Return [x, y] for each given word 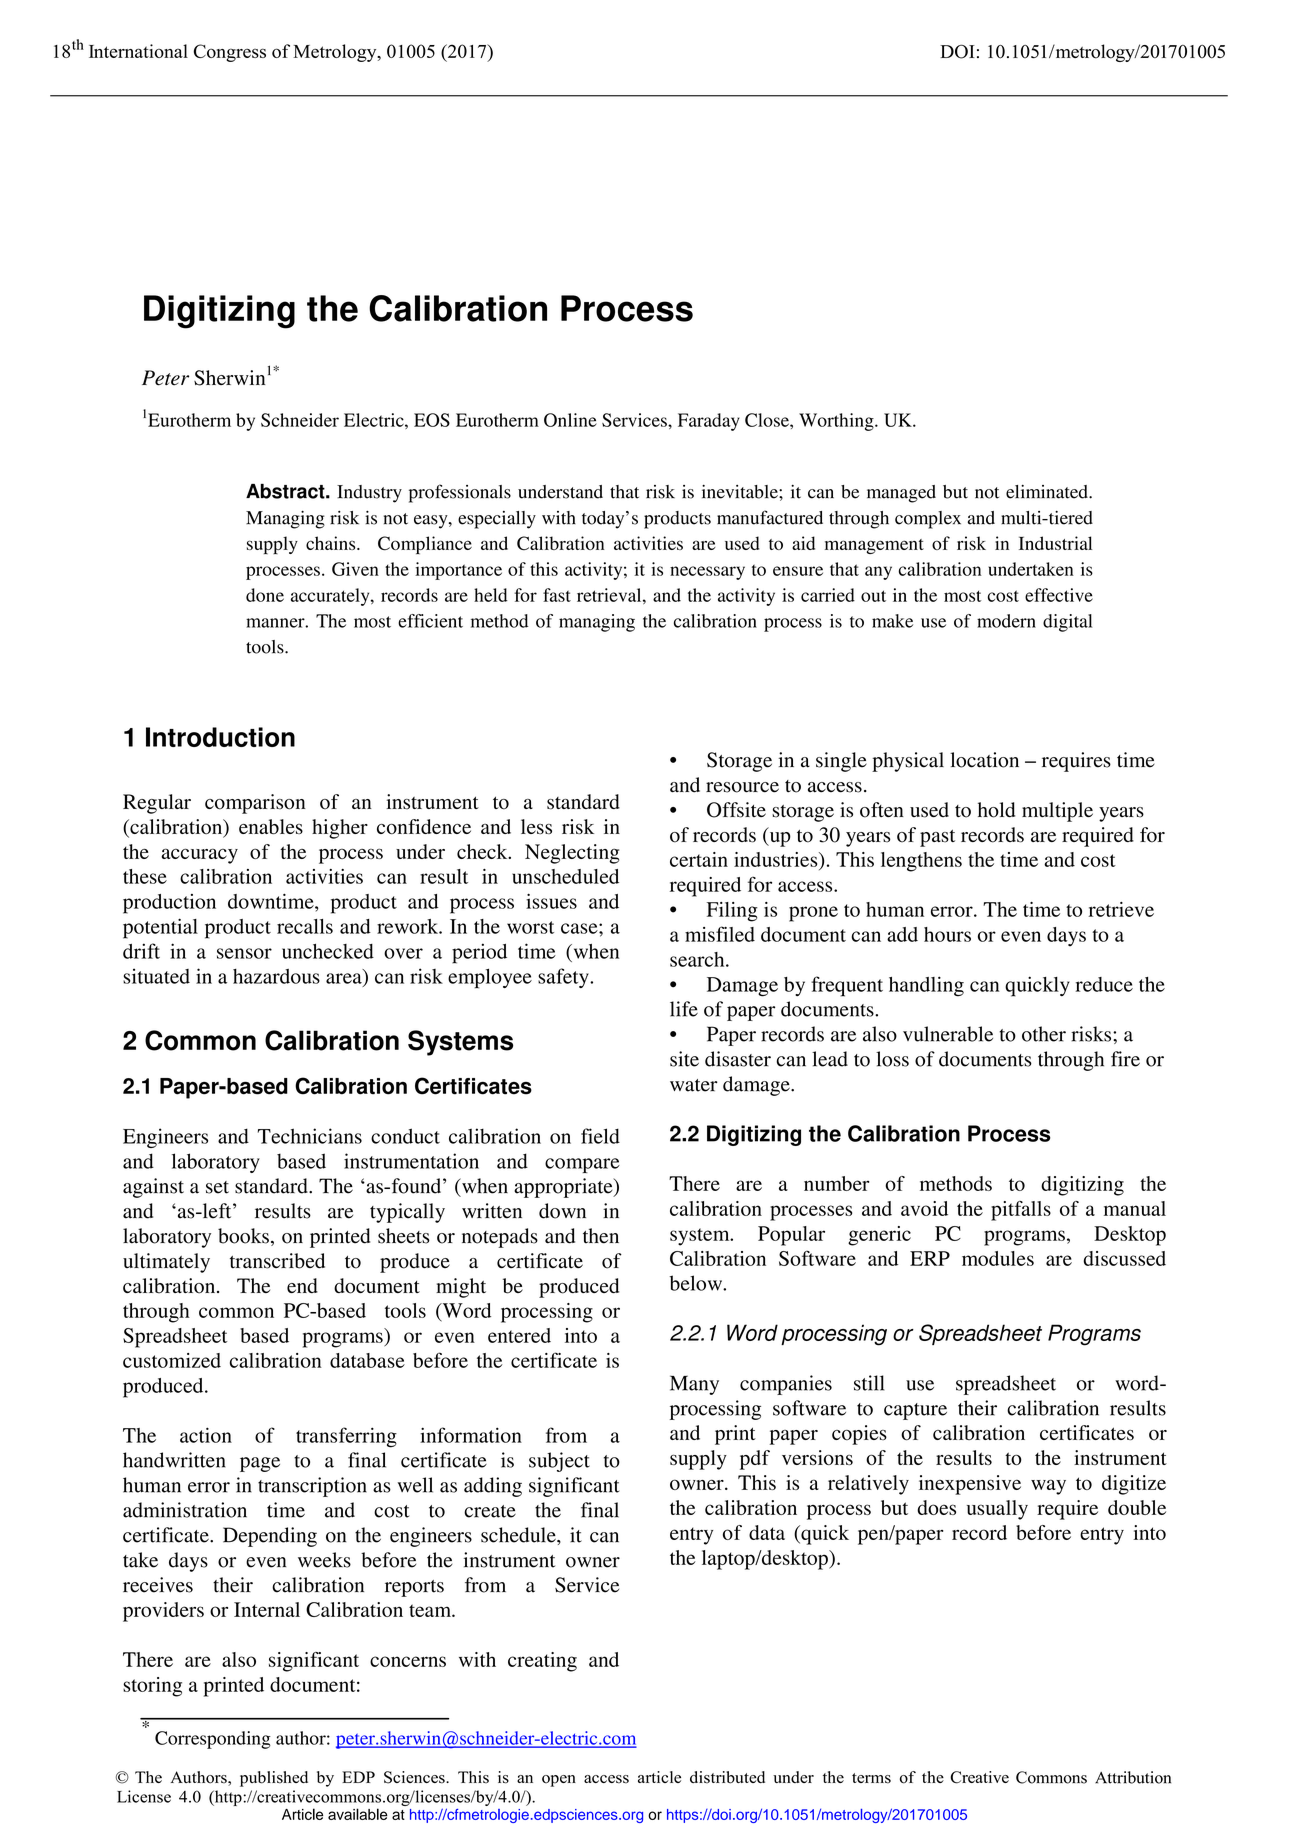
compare [582, 1165]
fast [557, 595]
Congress [230, 53]
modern [1006, 621]
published [274, 1779]
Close [768, 420]
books [243, 1236]
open [559, 1781]
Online [570, 420]
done [265, 595]
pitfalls [1021, 1211]
